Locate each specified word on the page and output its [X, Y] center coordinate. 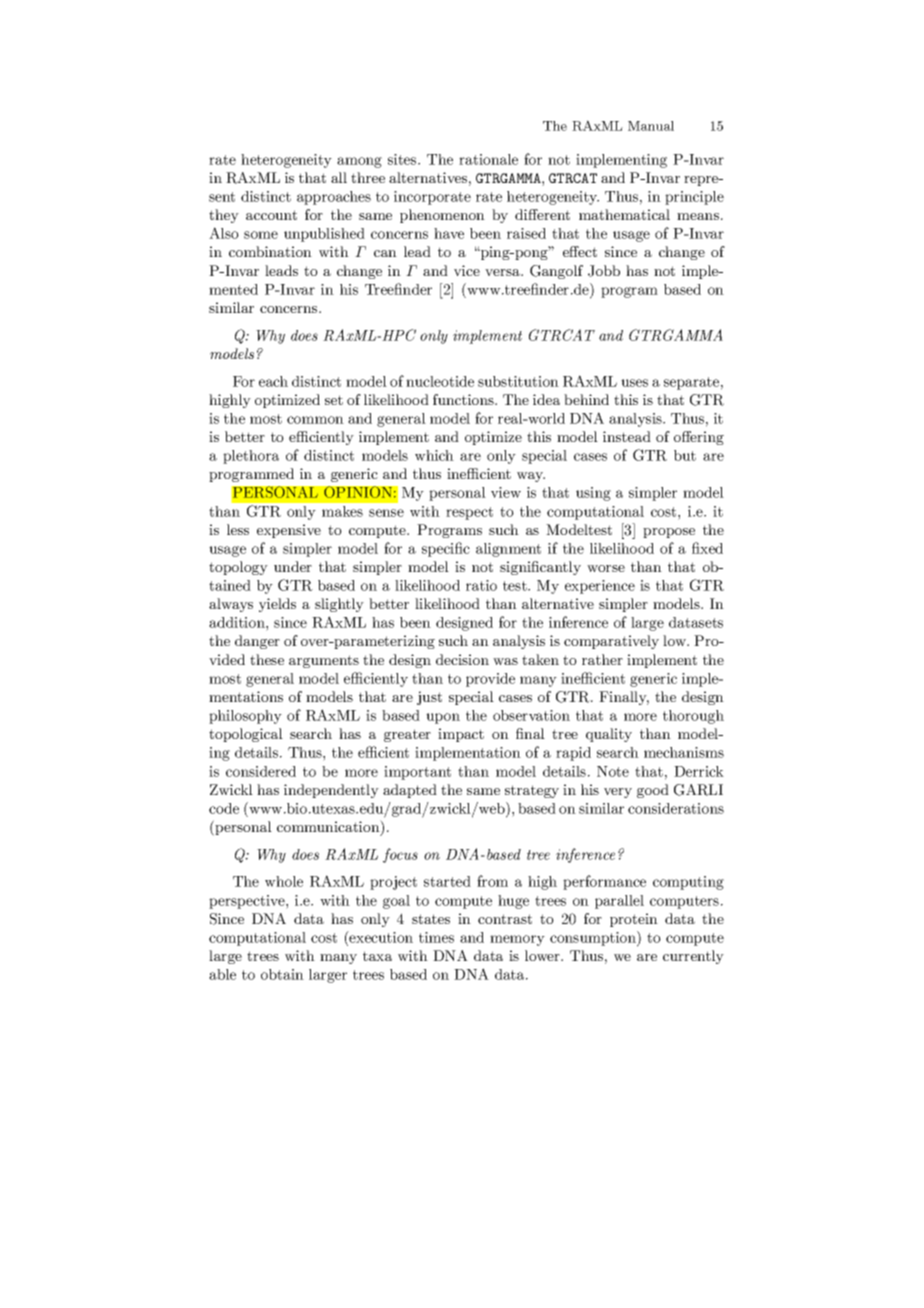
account [271, 215]
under [293, 566]
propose [669, 533]
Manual [651, 126]
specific [446, 549]
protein [634, 920]
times [436, 937]
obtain [282, 974]
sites [403, 159]
